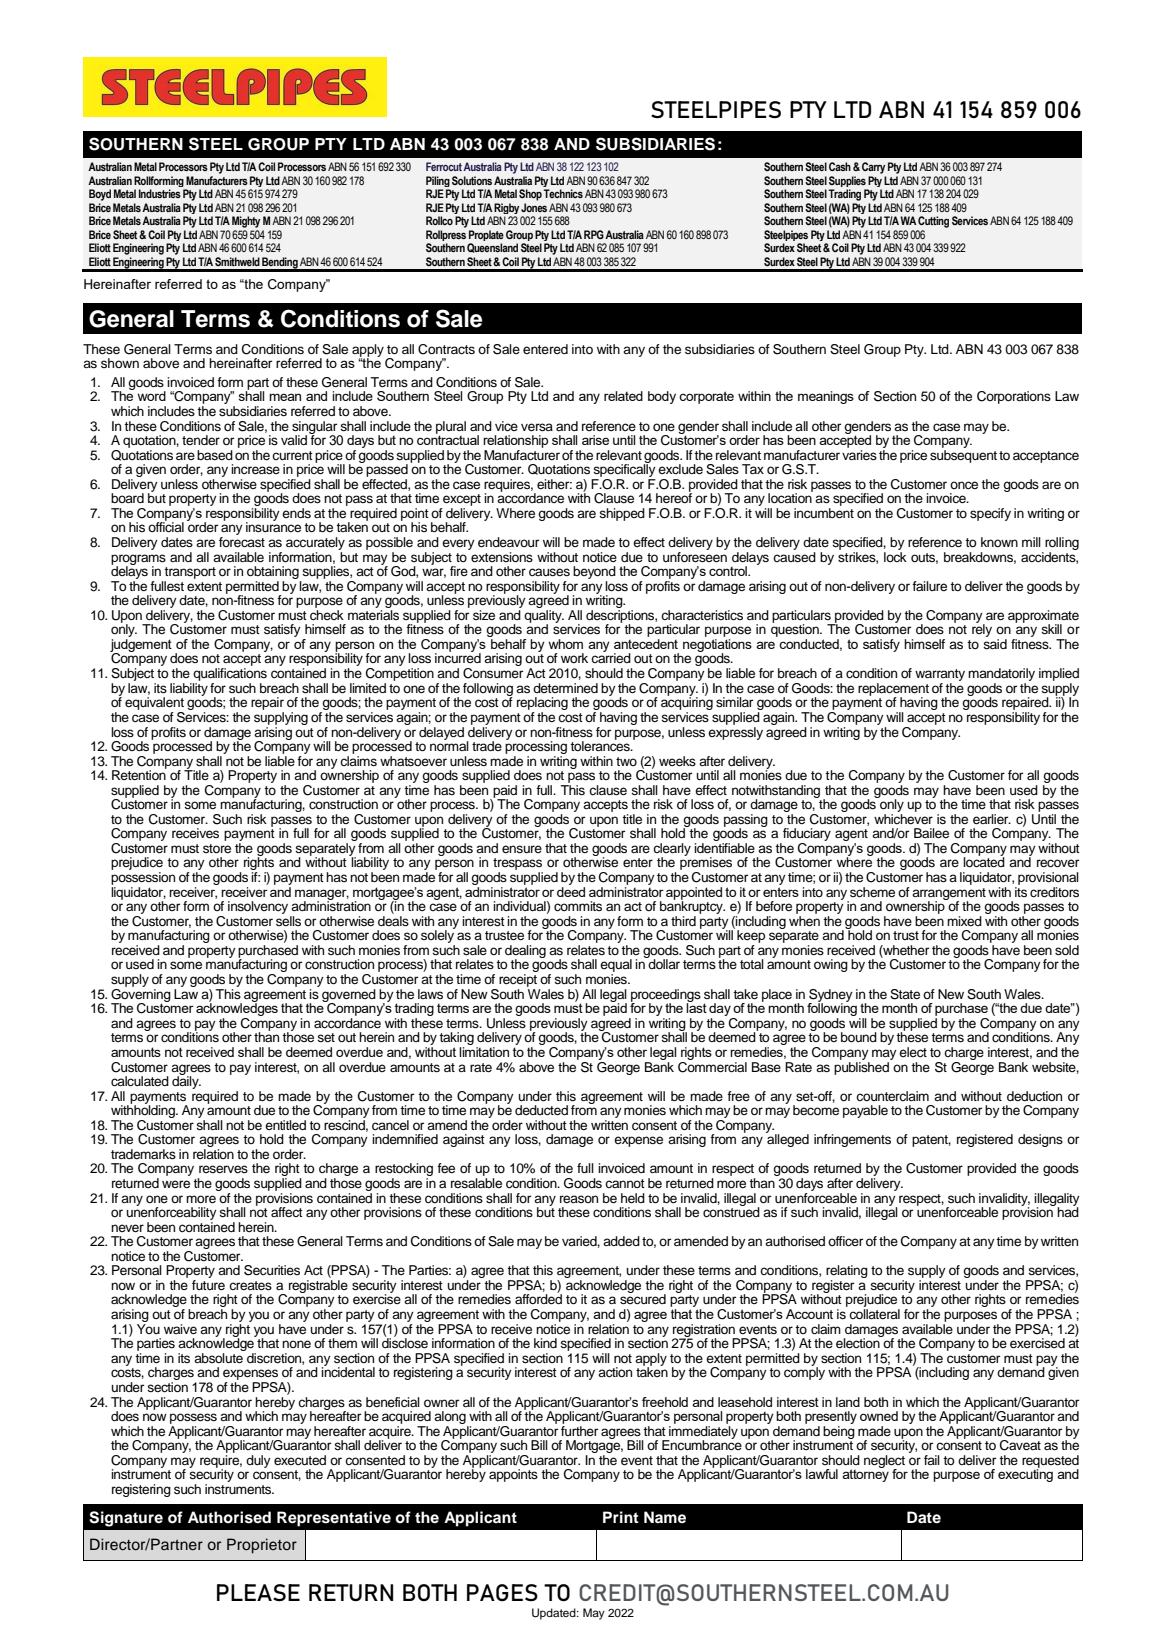 This document has width=1165, height=1647. Describe the element at coordinates (933, 222) in the document. I see `Cutting` at that location.
